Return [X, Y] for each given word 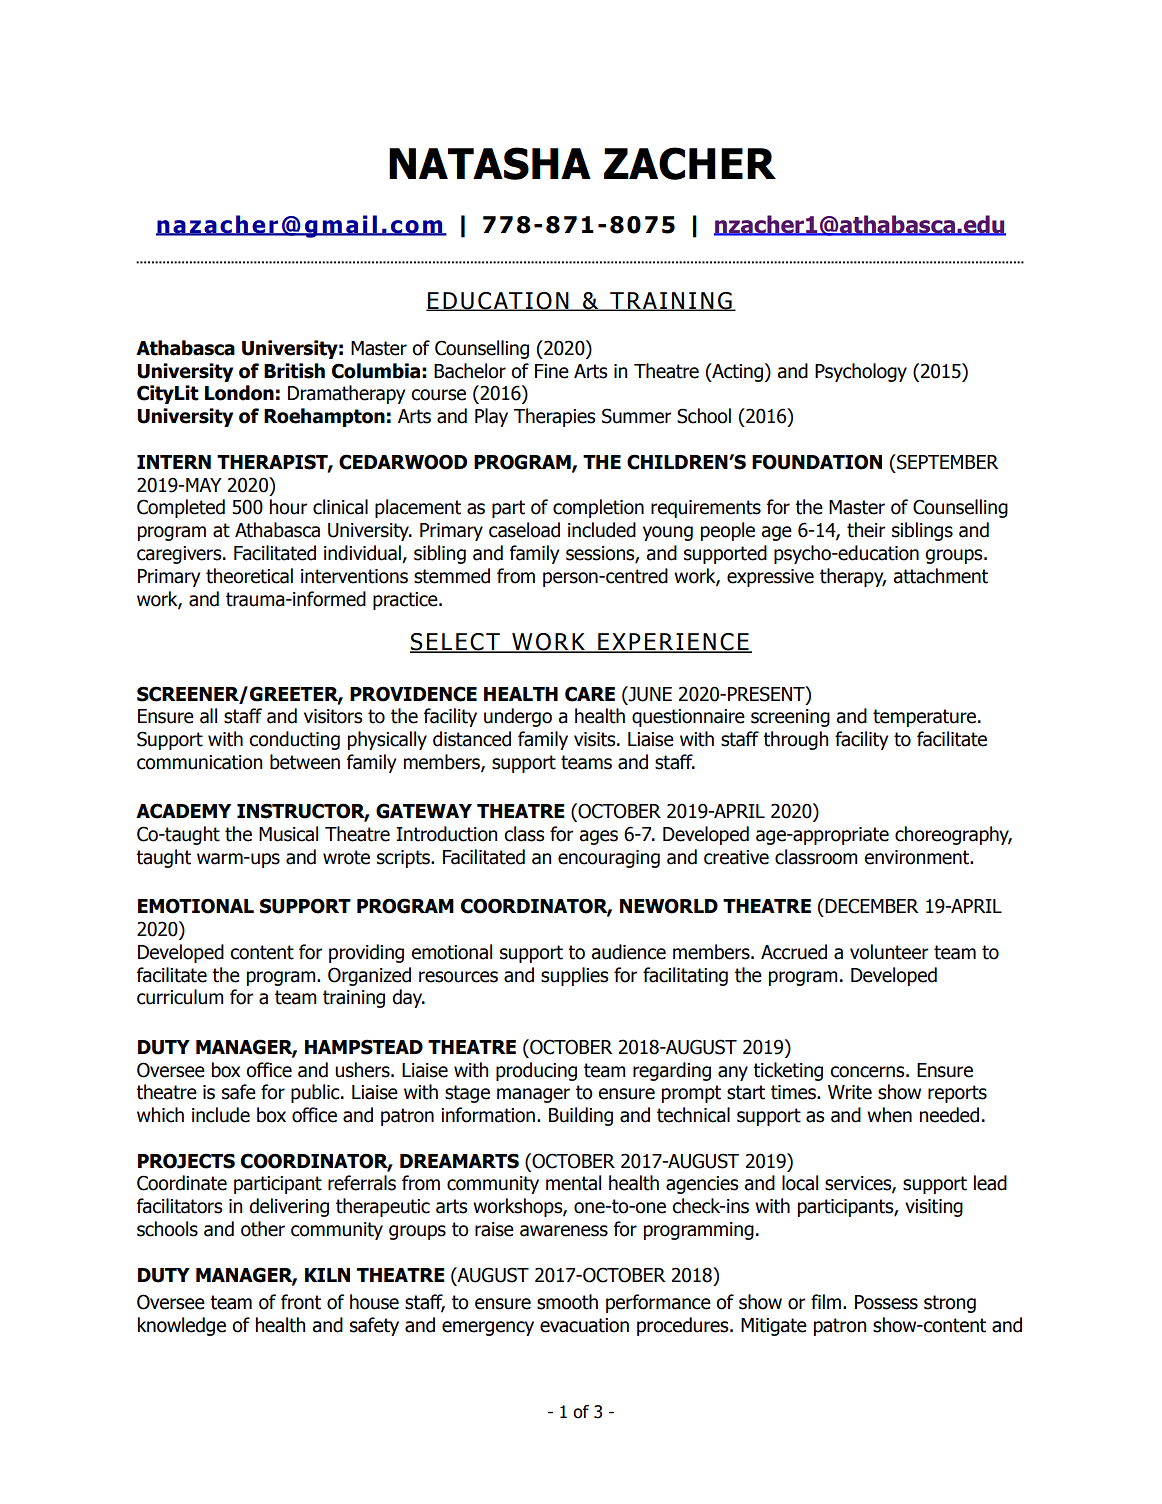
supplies [574, 976]
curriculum [180, 997]
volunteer [889, 952]
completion [598, 508]
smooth [567, 1302]
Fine [552, 371]
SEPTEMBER [946, 462]
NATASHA [490, 163]
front [301, 1302]
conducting [294, 740]
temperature [926, 718]
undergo [518, 717]
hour [289, 507]
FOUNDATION [817, 462]
